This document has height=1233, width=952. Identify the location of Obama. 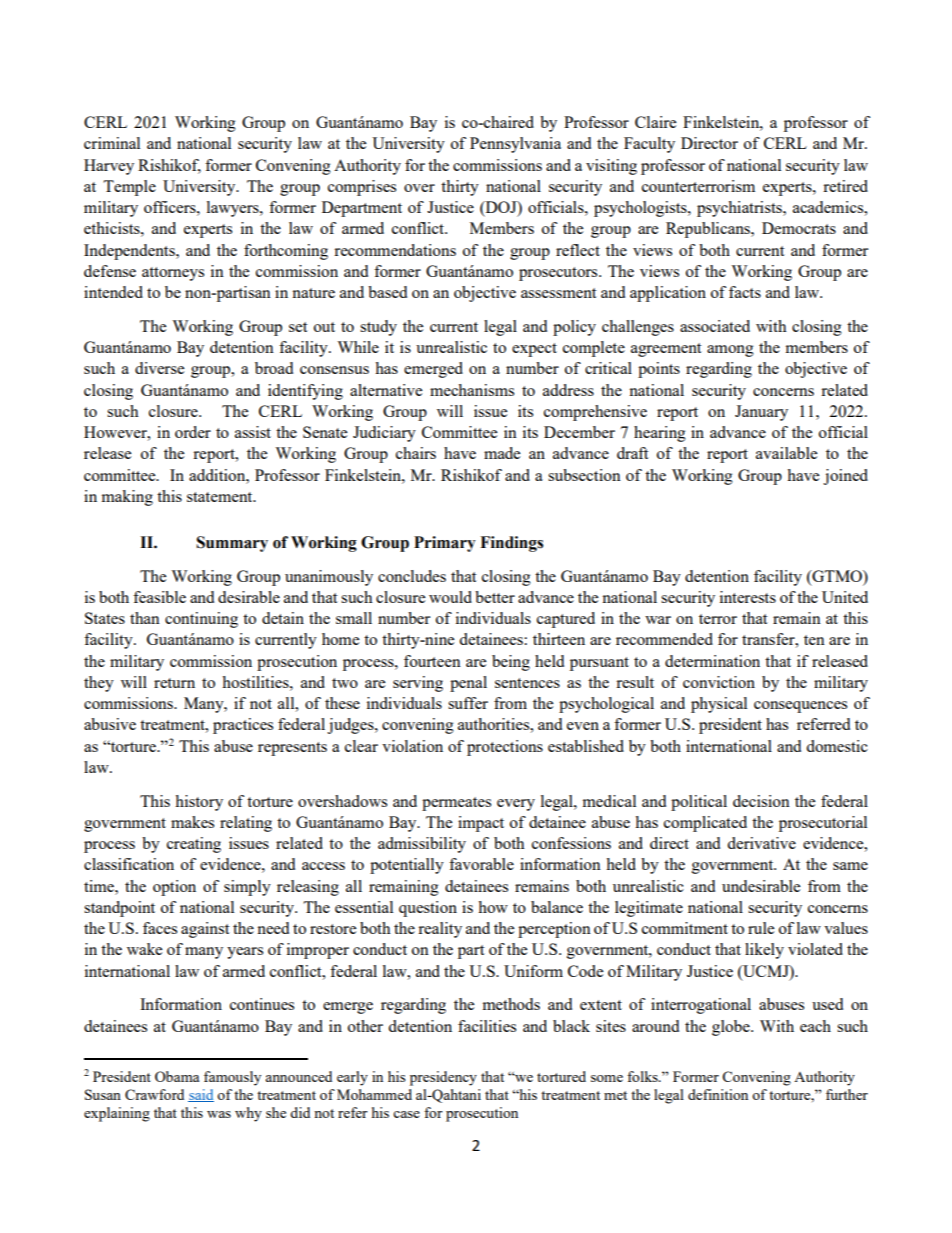
(177, 1076).
